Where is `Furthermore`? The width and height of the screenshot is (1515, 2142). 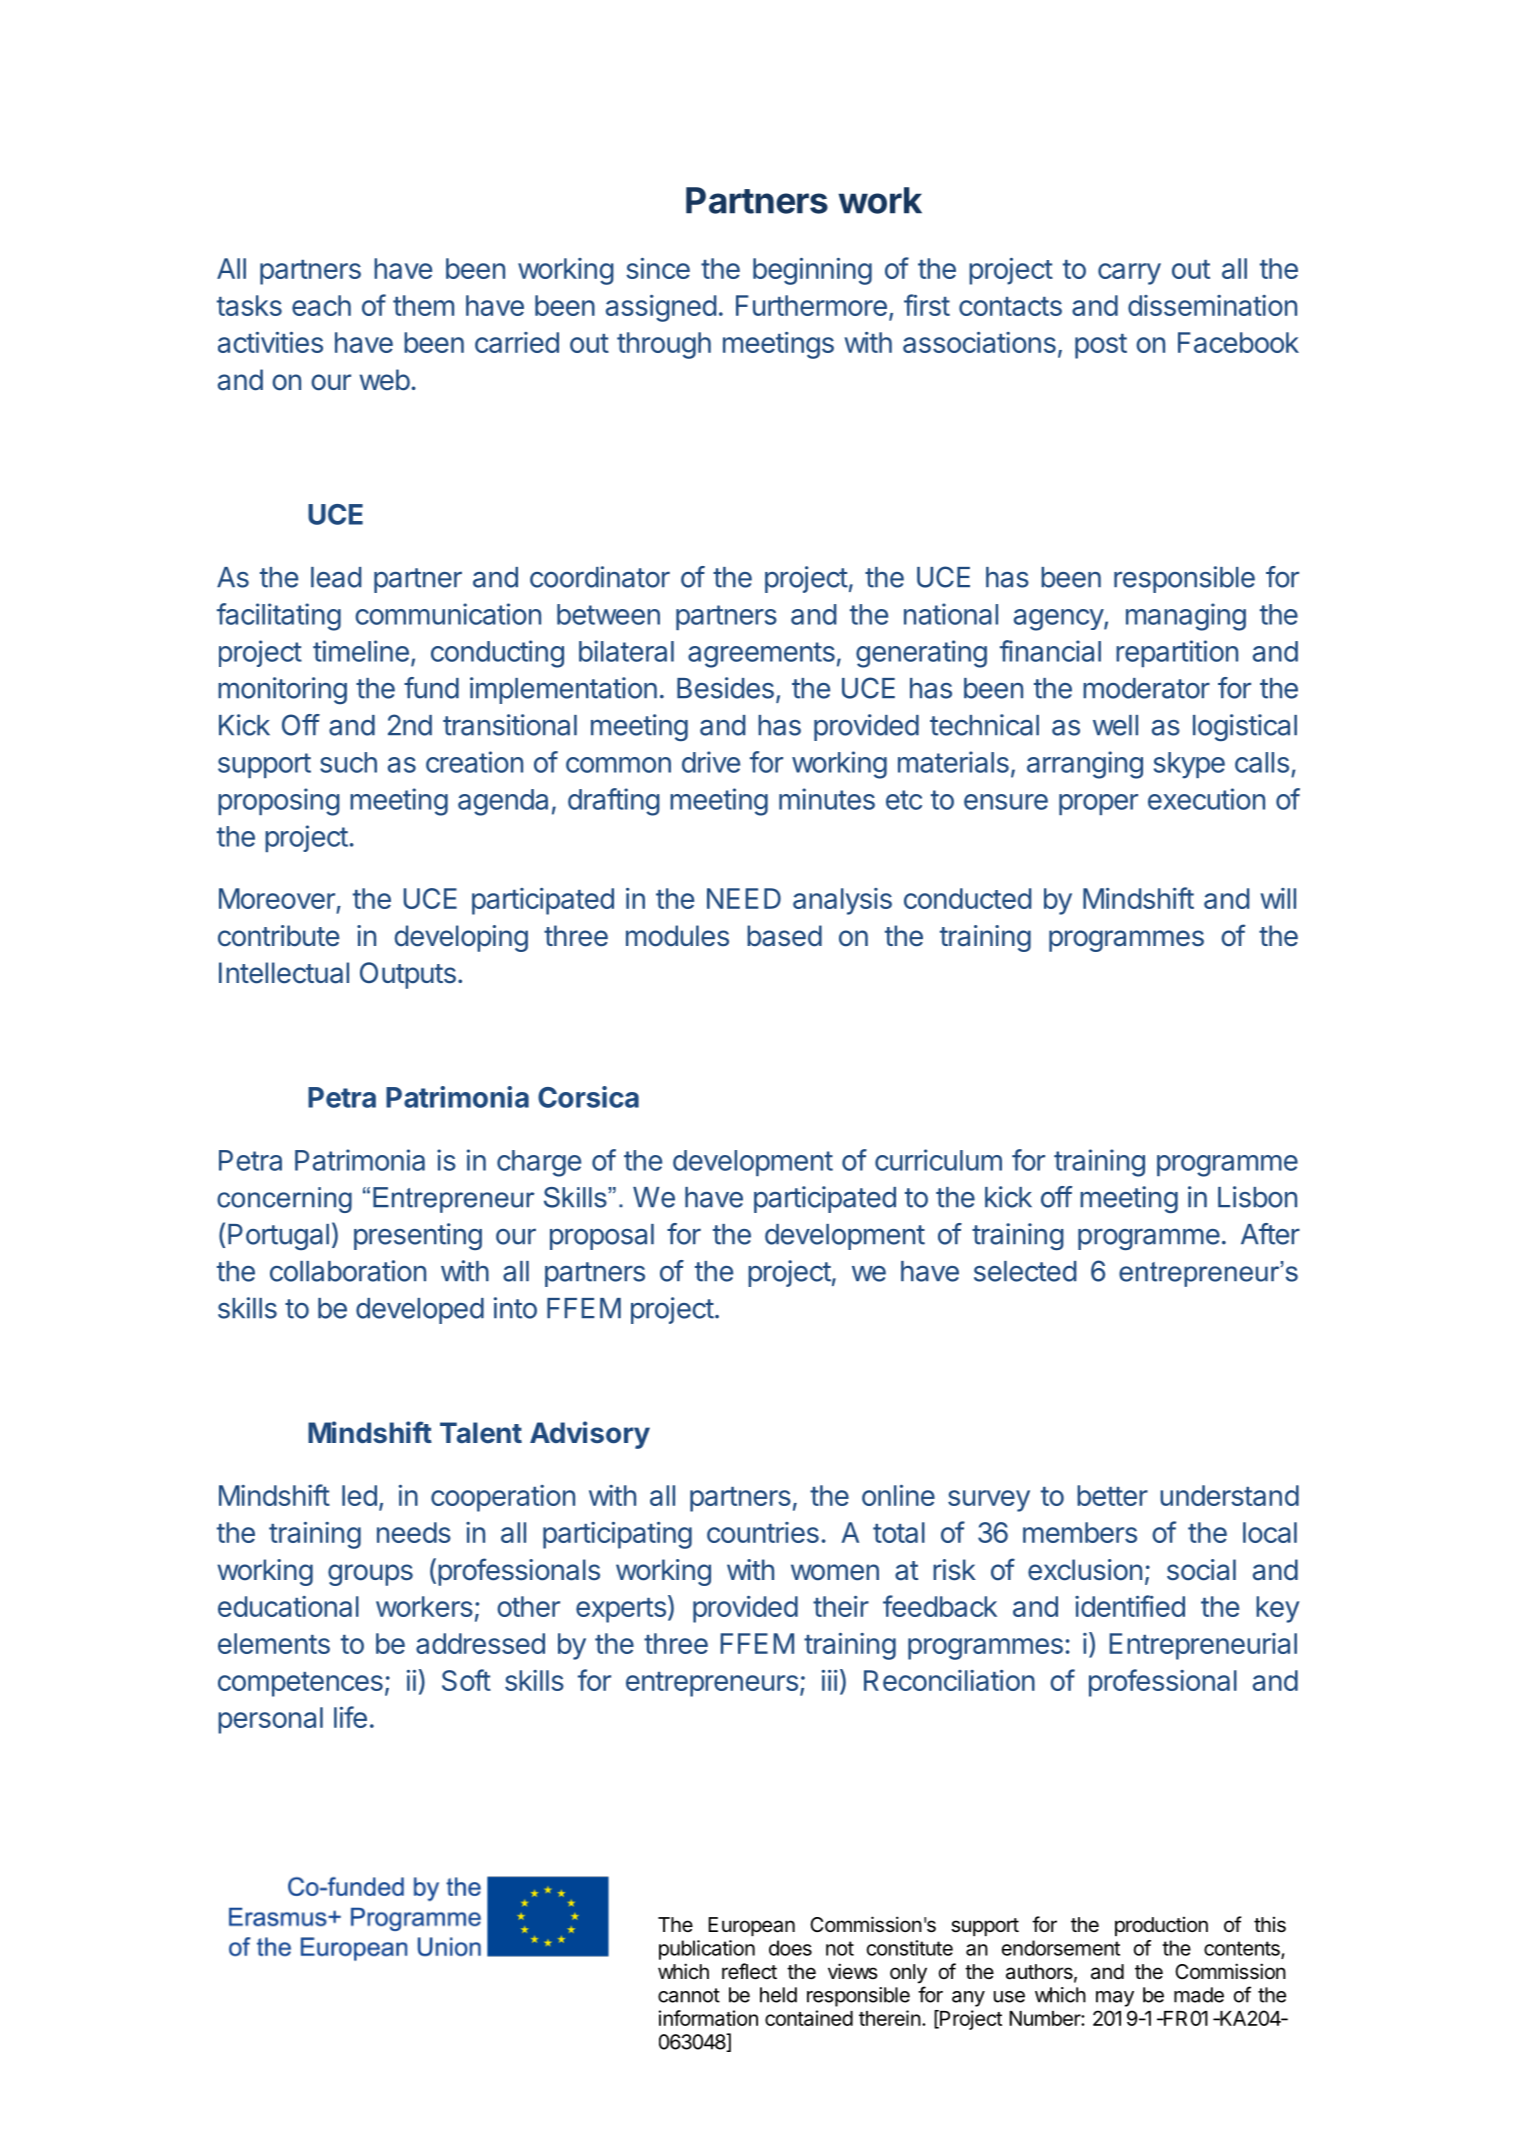 Furthermore is located at coordinates (811, 305).
